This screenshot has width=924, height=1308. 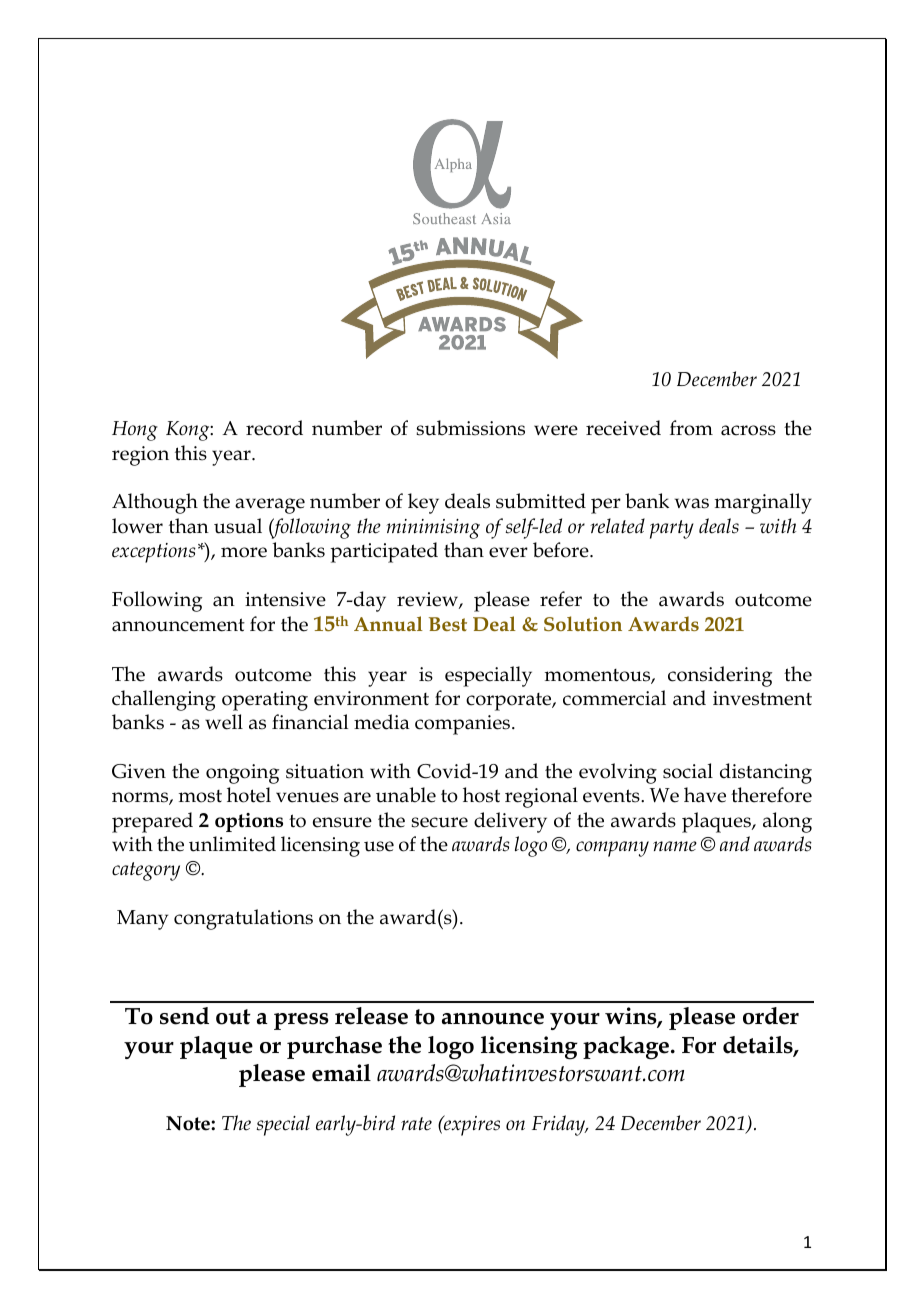 I want to click on Best, so click(x=448, y=624).
